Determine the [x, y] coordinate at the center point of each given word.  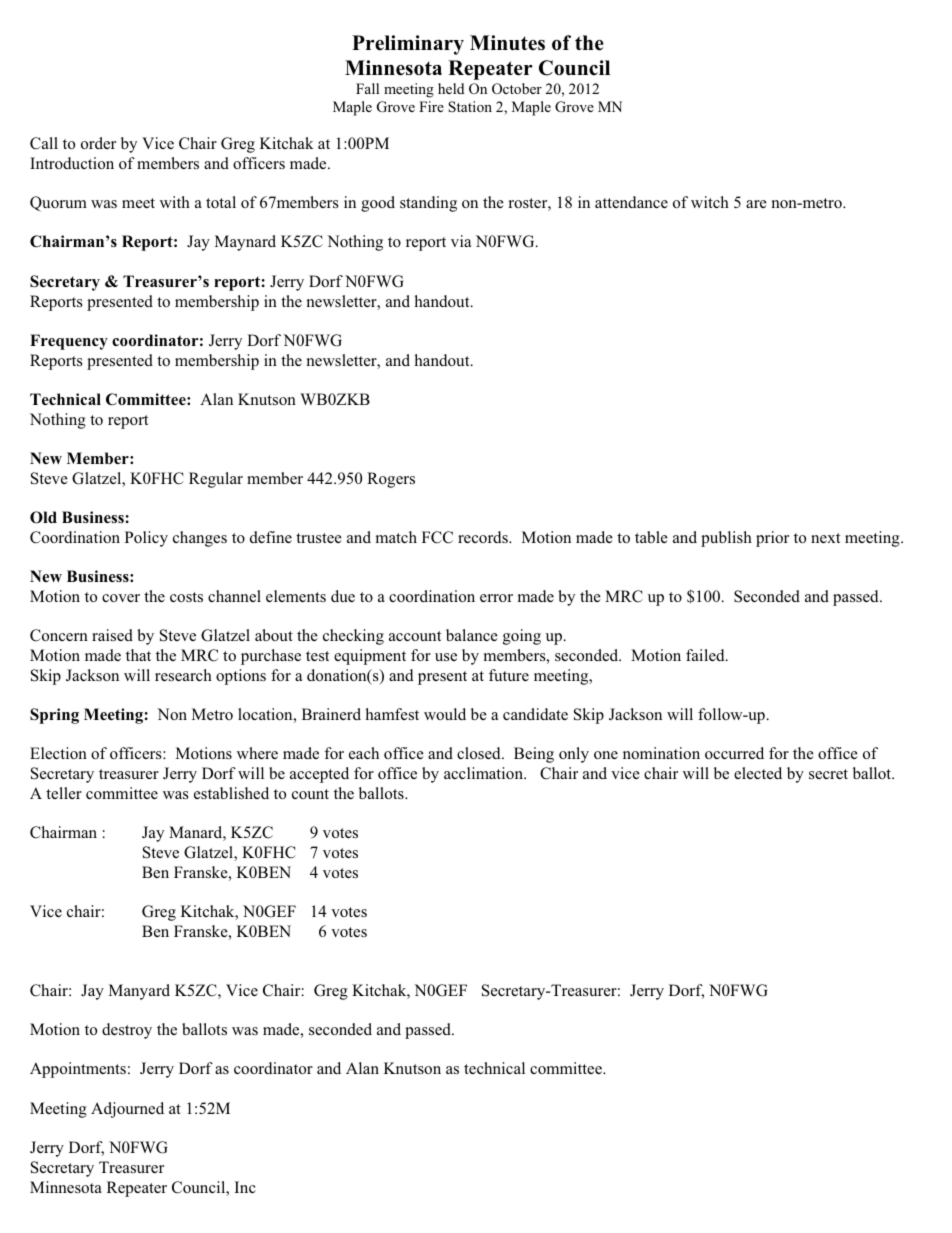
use [446, 657]
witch [710, 202]
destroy [127, 1031]
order [98, 143]
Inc [245, 1187]
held [451, 88]
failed [706, 655]
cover [121, 598]
